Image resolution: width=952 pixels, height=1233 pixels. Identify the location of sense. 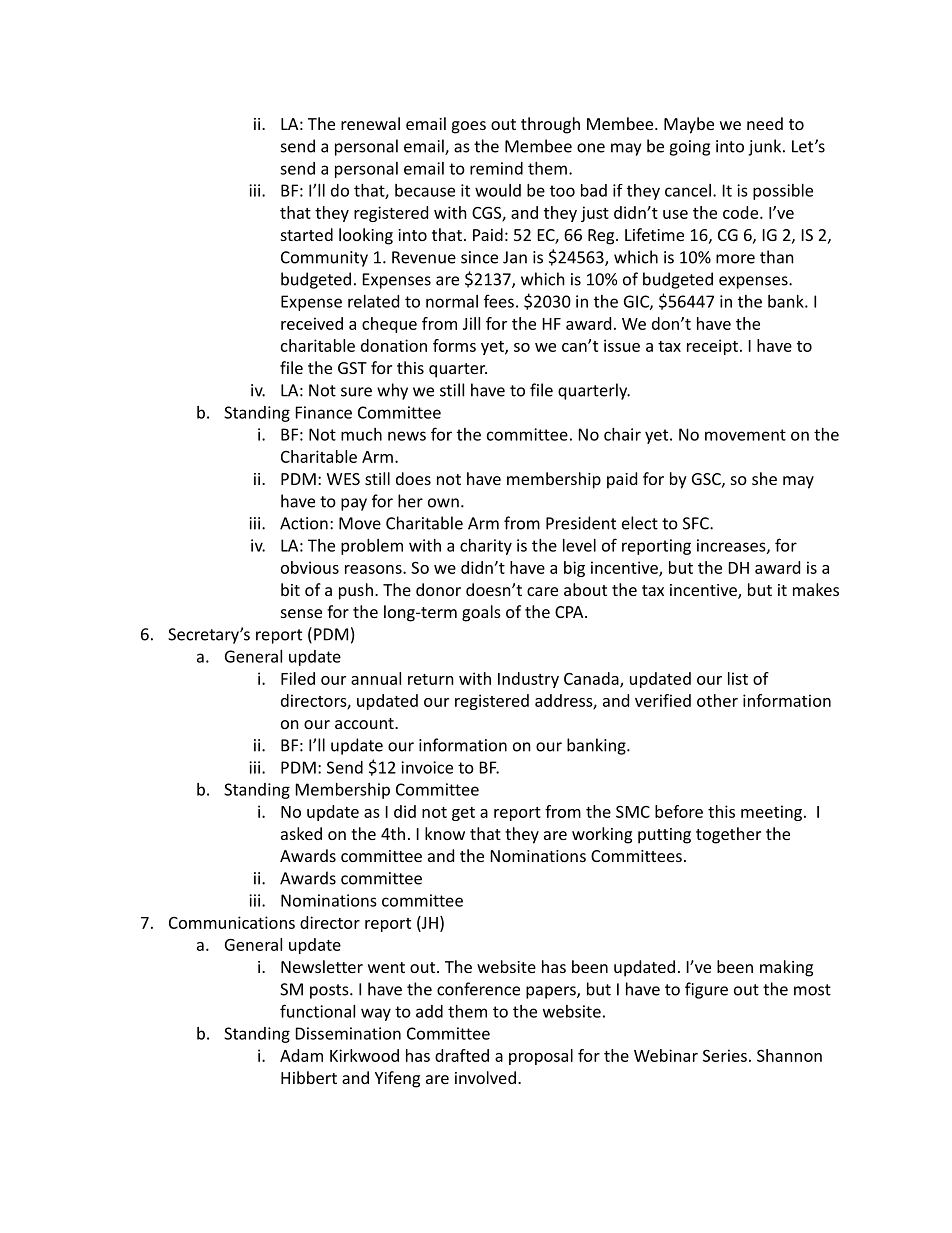
(301, 613).
